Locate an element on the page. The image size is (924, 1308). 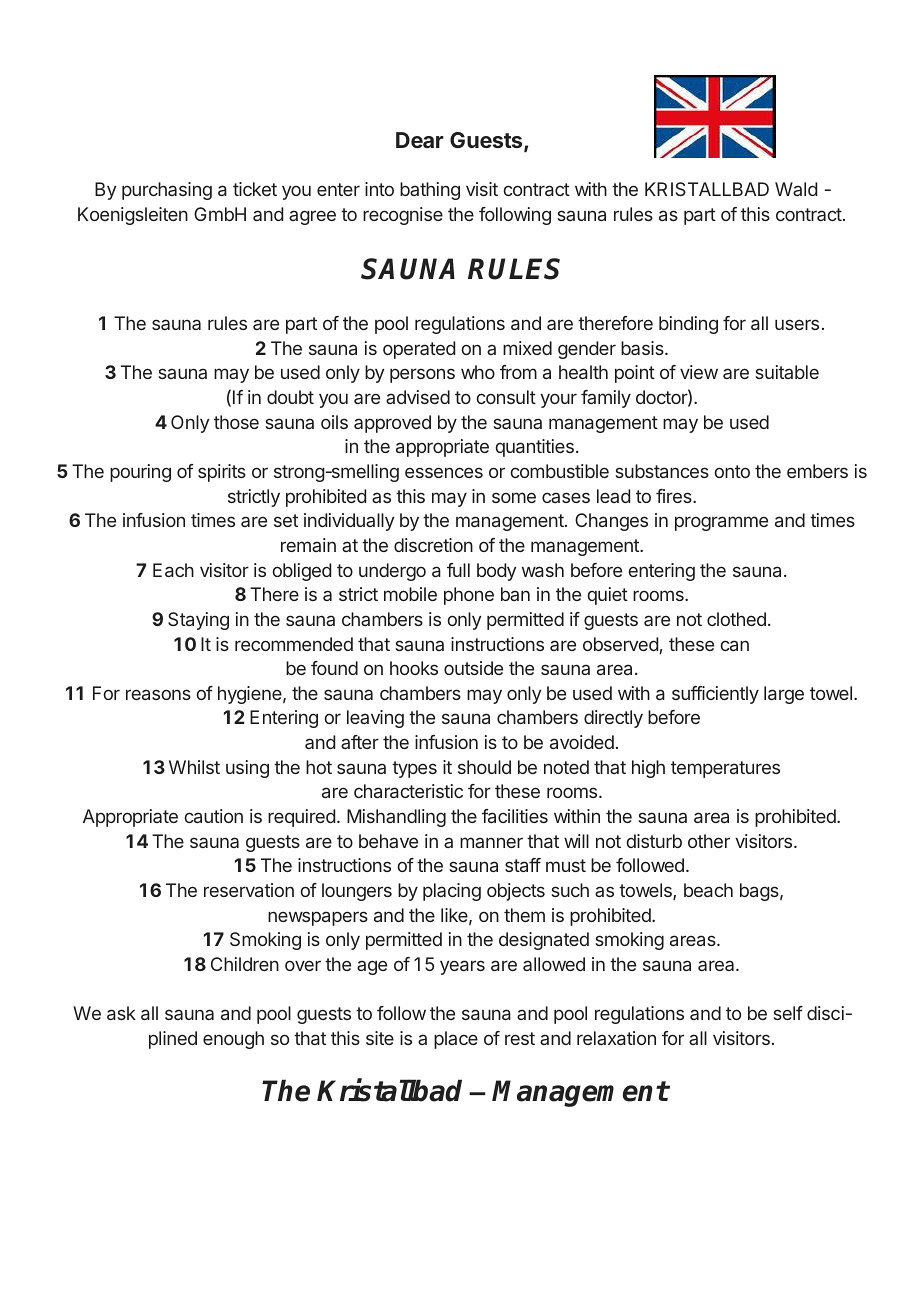
purchasing is located at coordinates (167, 191).
